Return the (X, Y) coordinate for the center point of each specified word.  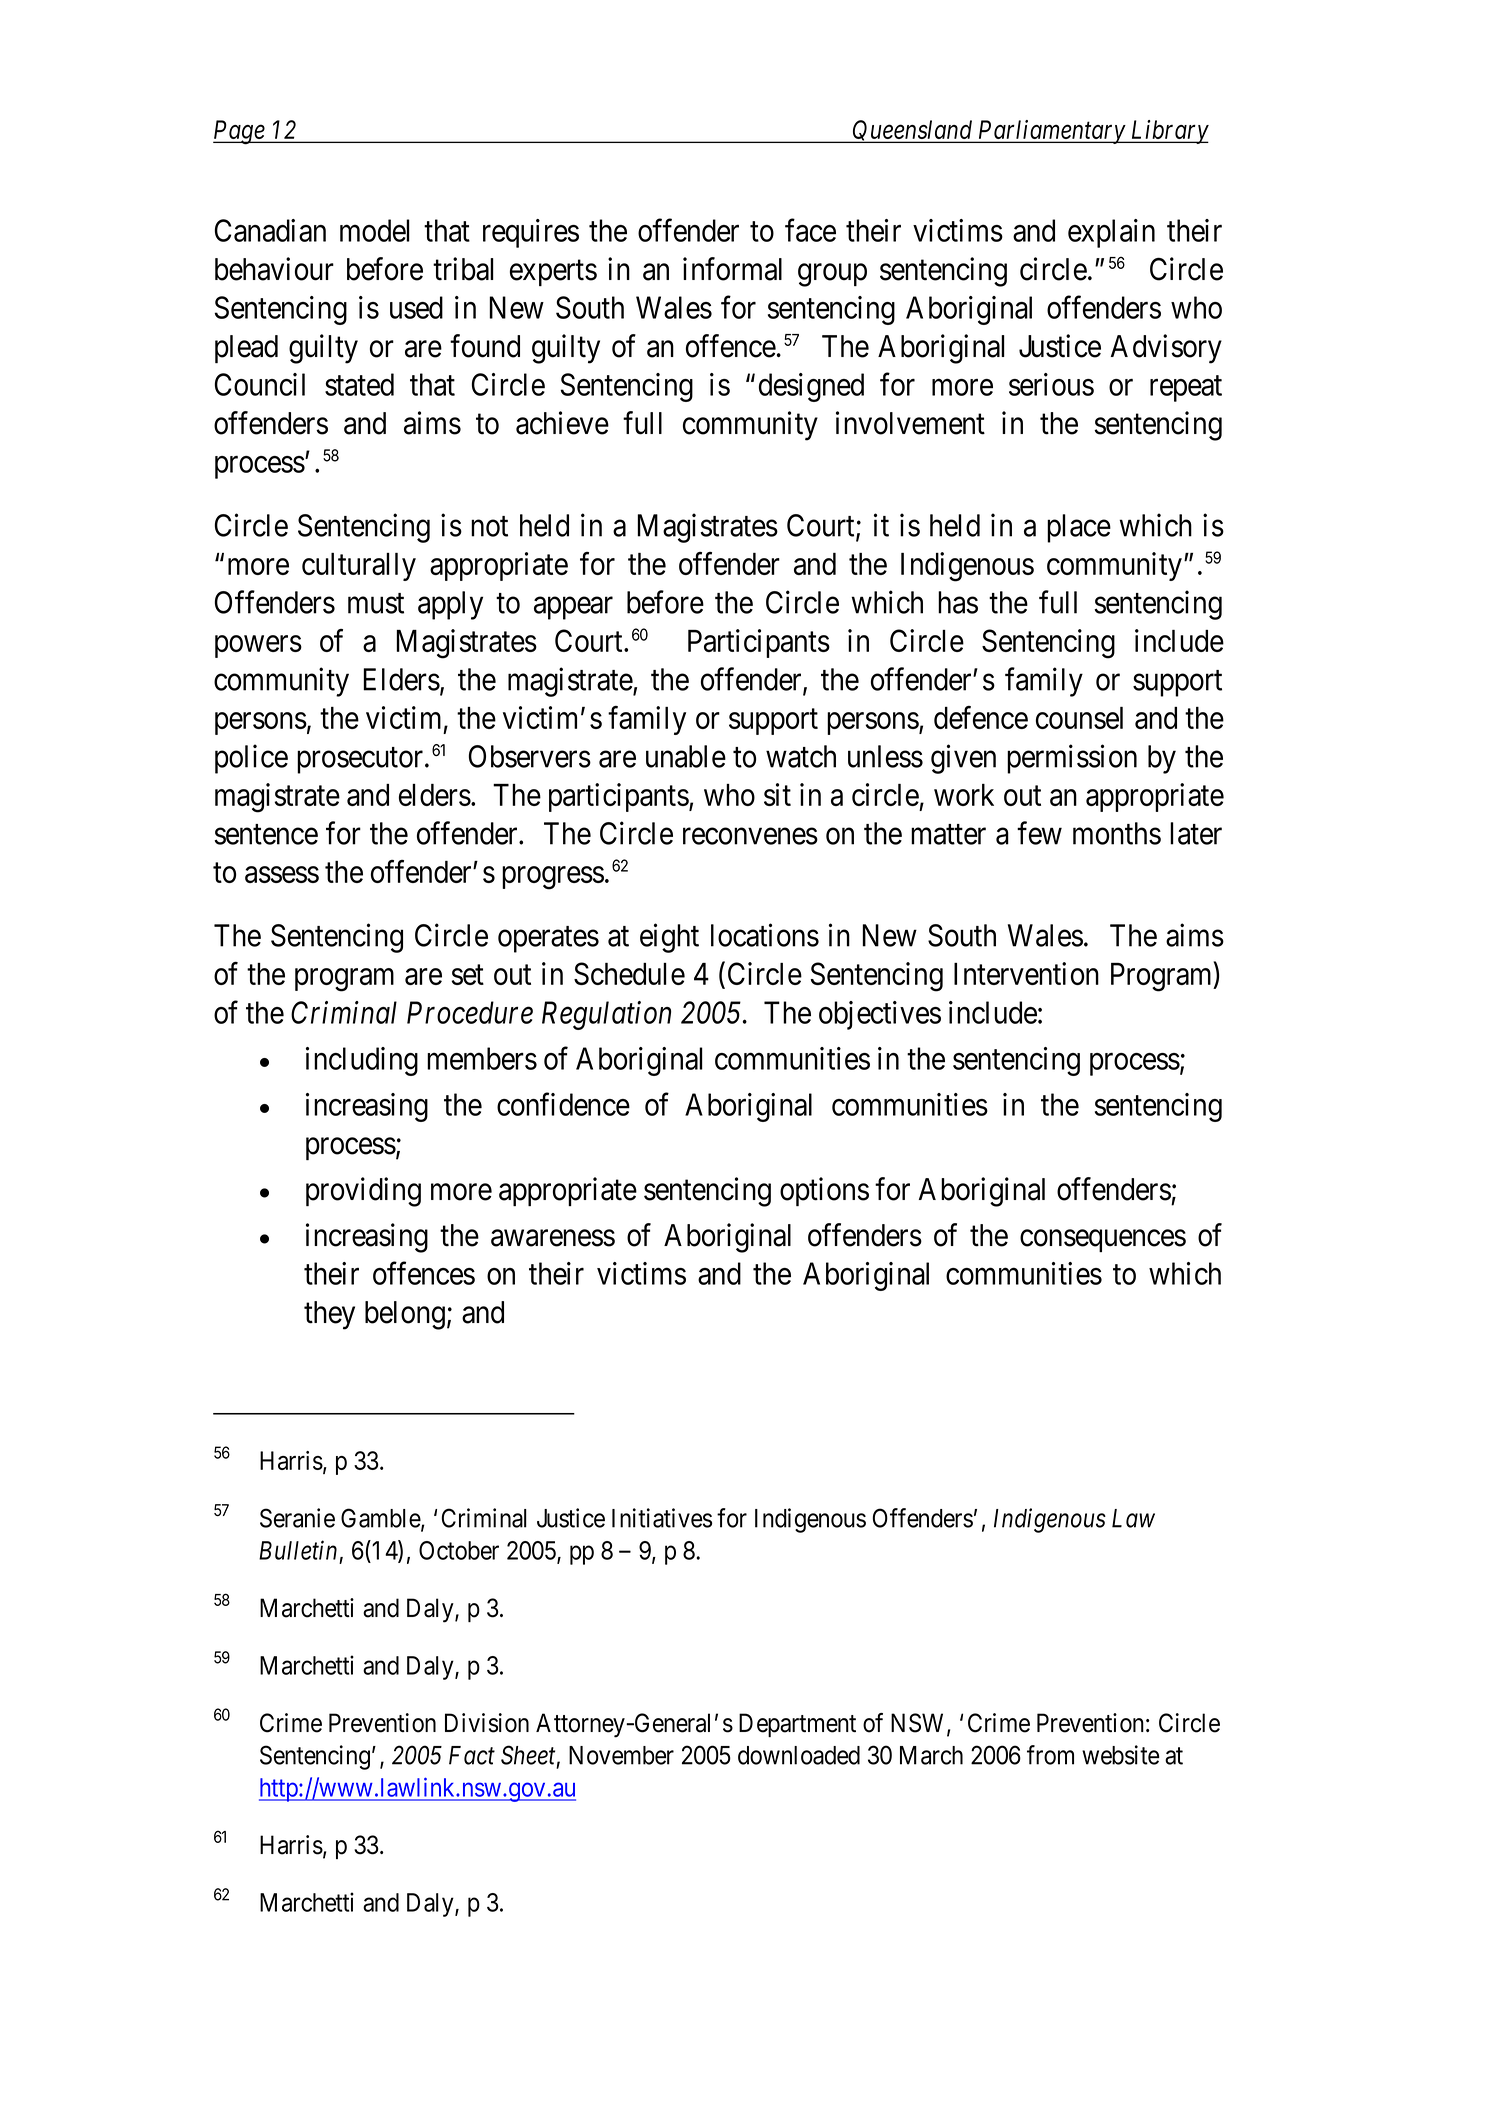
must (376, 603)
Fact (472, 1755)
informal (732, 269)
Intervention (1026, 973)
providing (363, 1192)
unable (686, 756)
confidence (563, 1104)
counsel (1079, 718)
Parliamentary (1051, 132)
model (375, 230)
